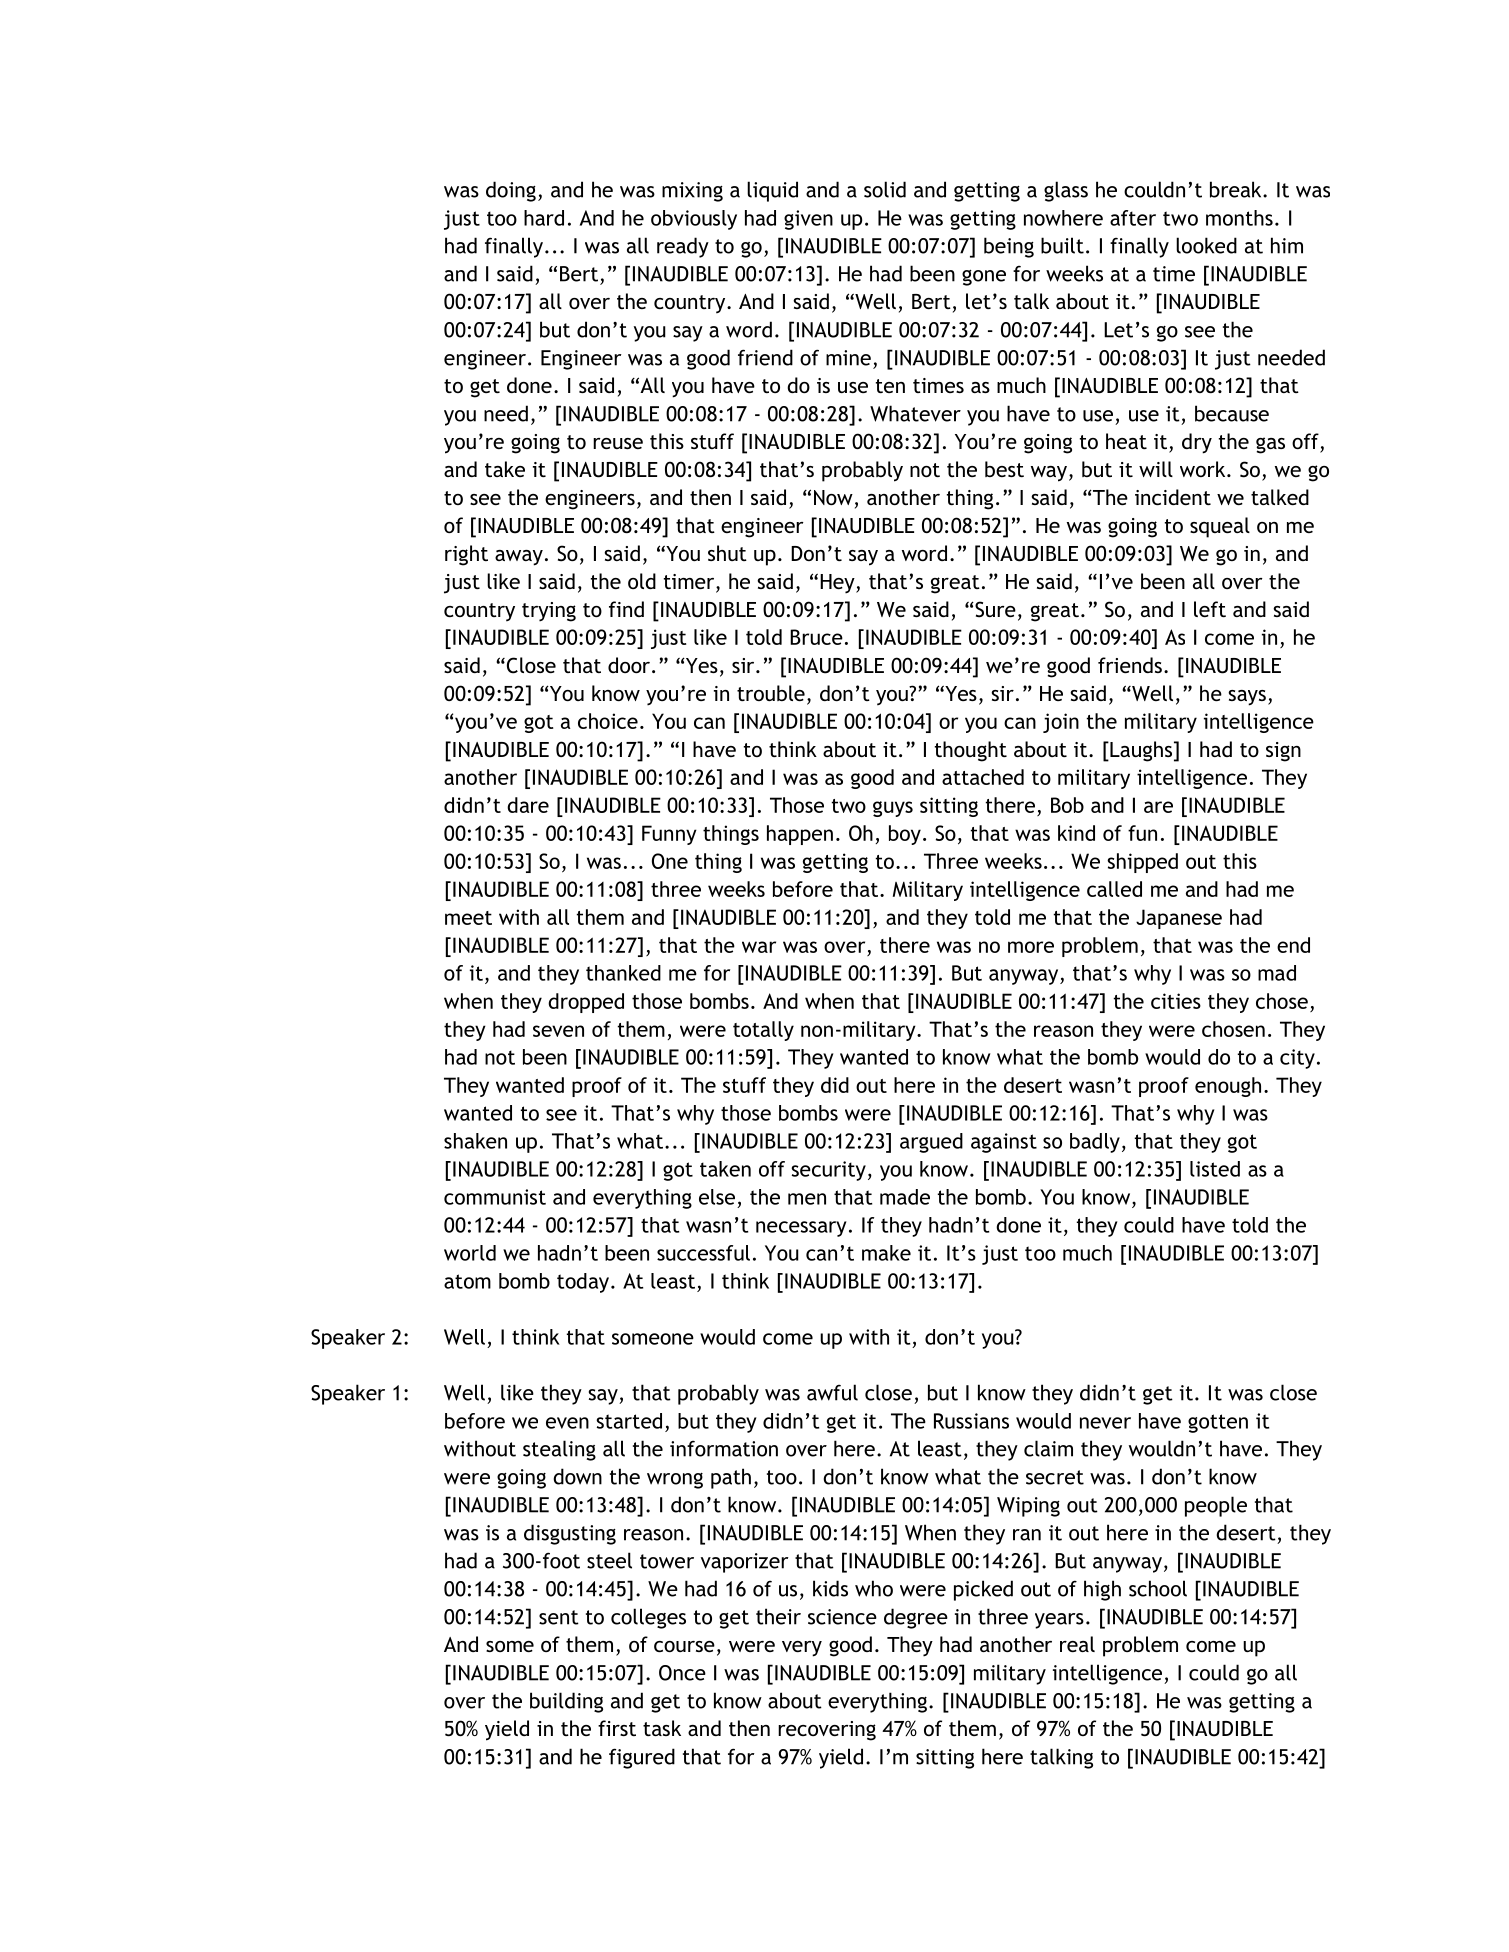 The width and height of the document is (1509, 1952). I want to click on solid, so click(885, 189).
